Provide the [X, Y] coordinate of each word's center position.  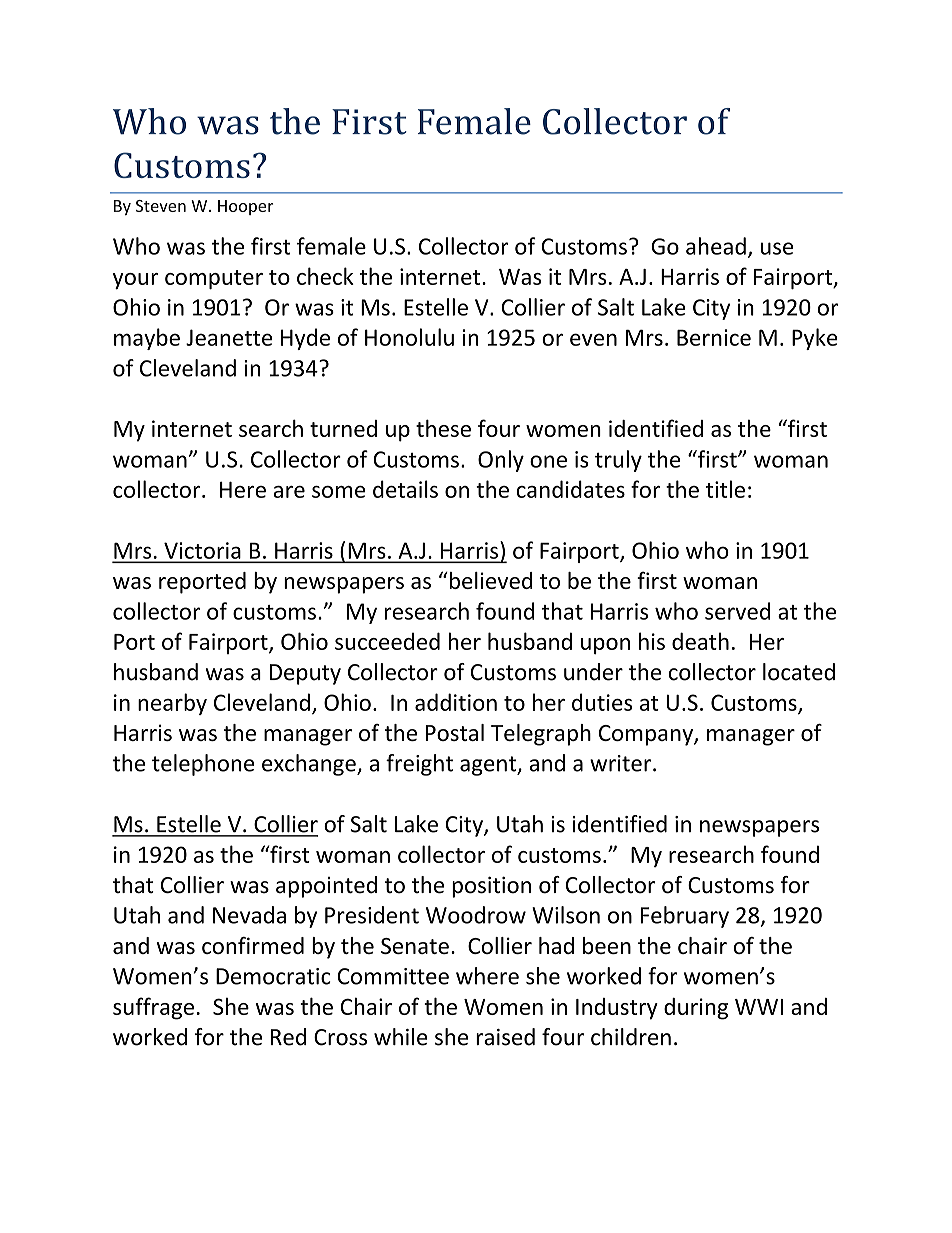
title [725, 489]
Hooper [245, 207]
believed [489, 580]
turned [343, 428]
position [491, 887]
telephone [203, 765]
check [325, 276]
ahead [716, 246]
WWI [759, 1007]
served [737, 611]
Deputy [305, 674]
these [443, 428]
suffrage [153, 1008]
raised [505, 1037]
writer [622, 763]
